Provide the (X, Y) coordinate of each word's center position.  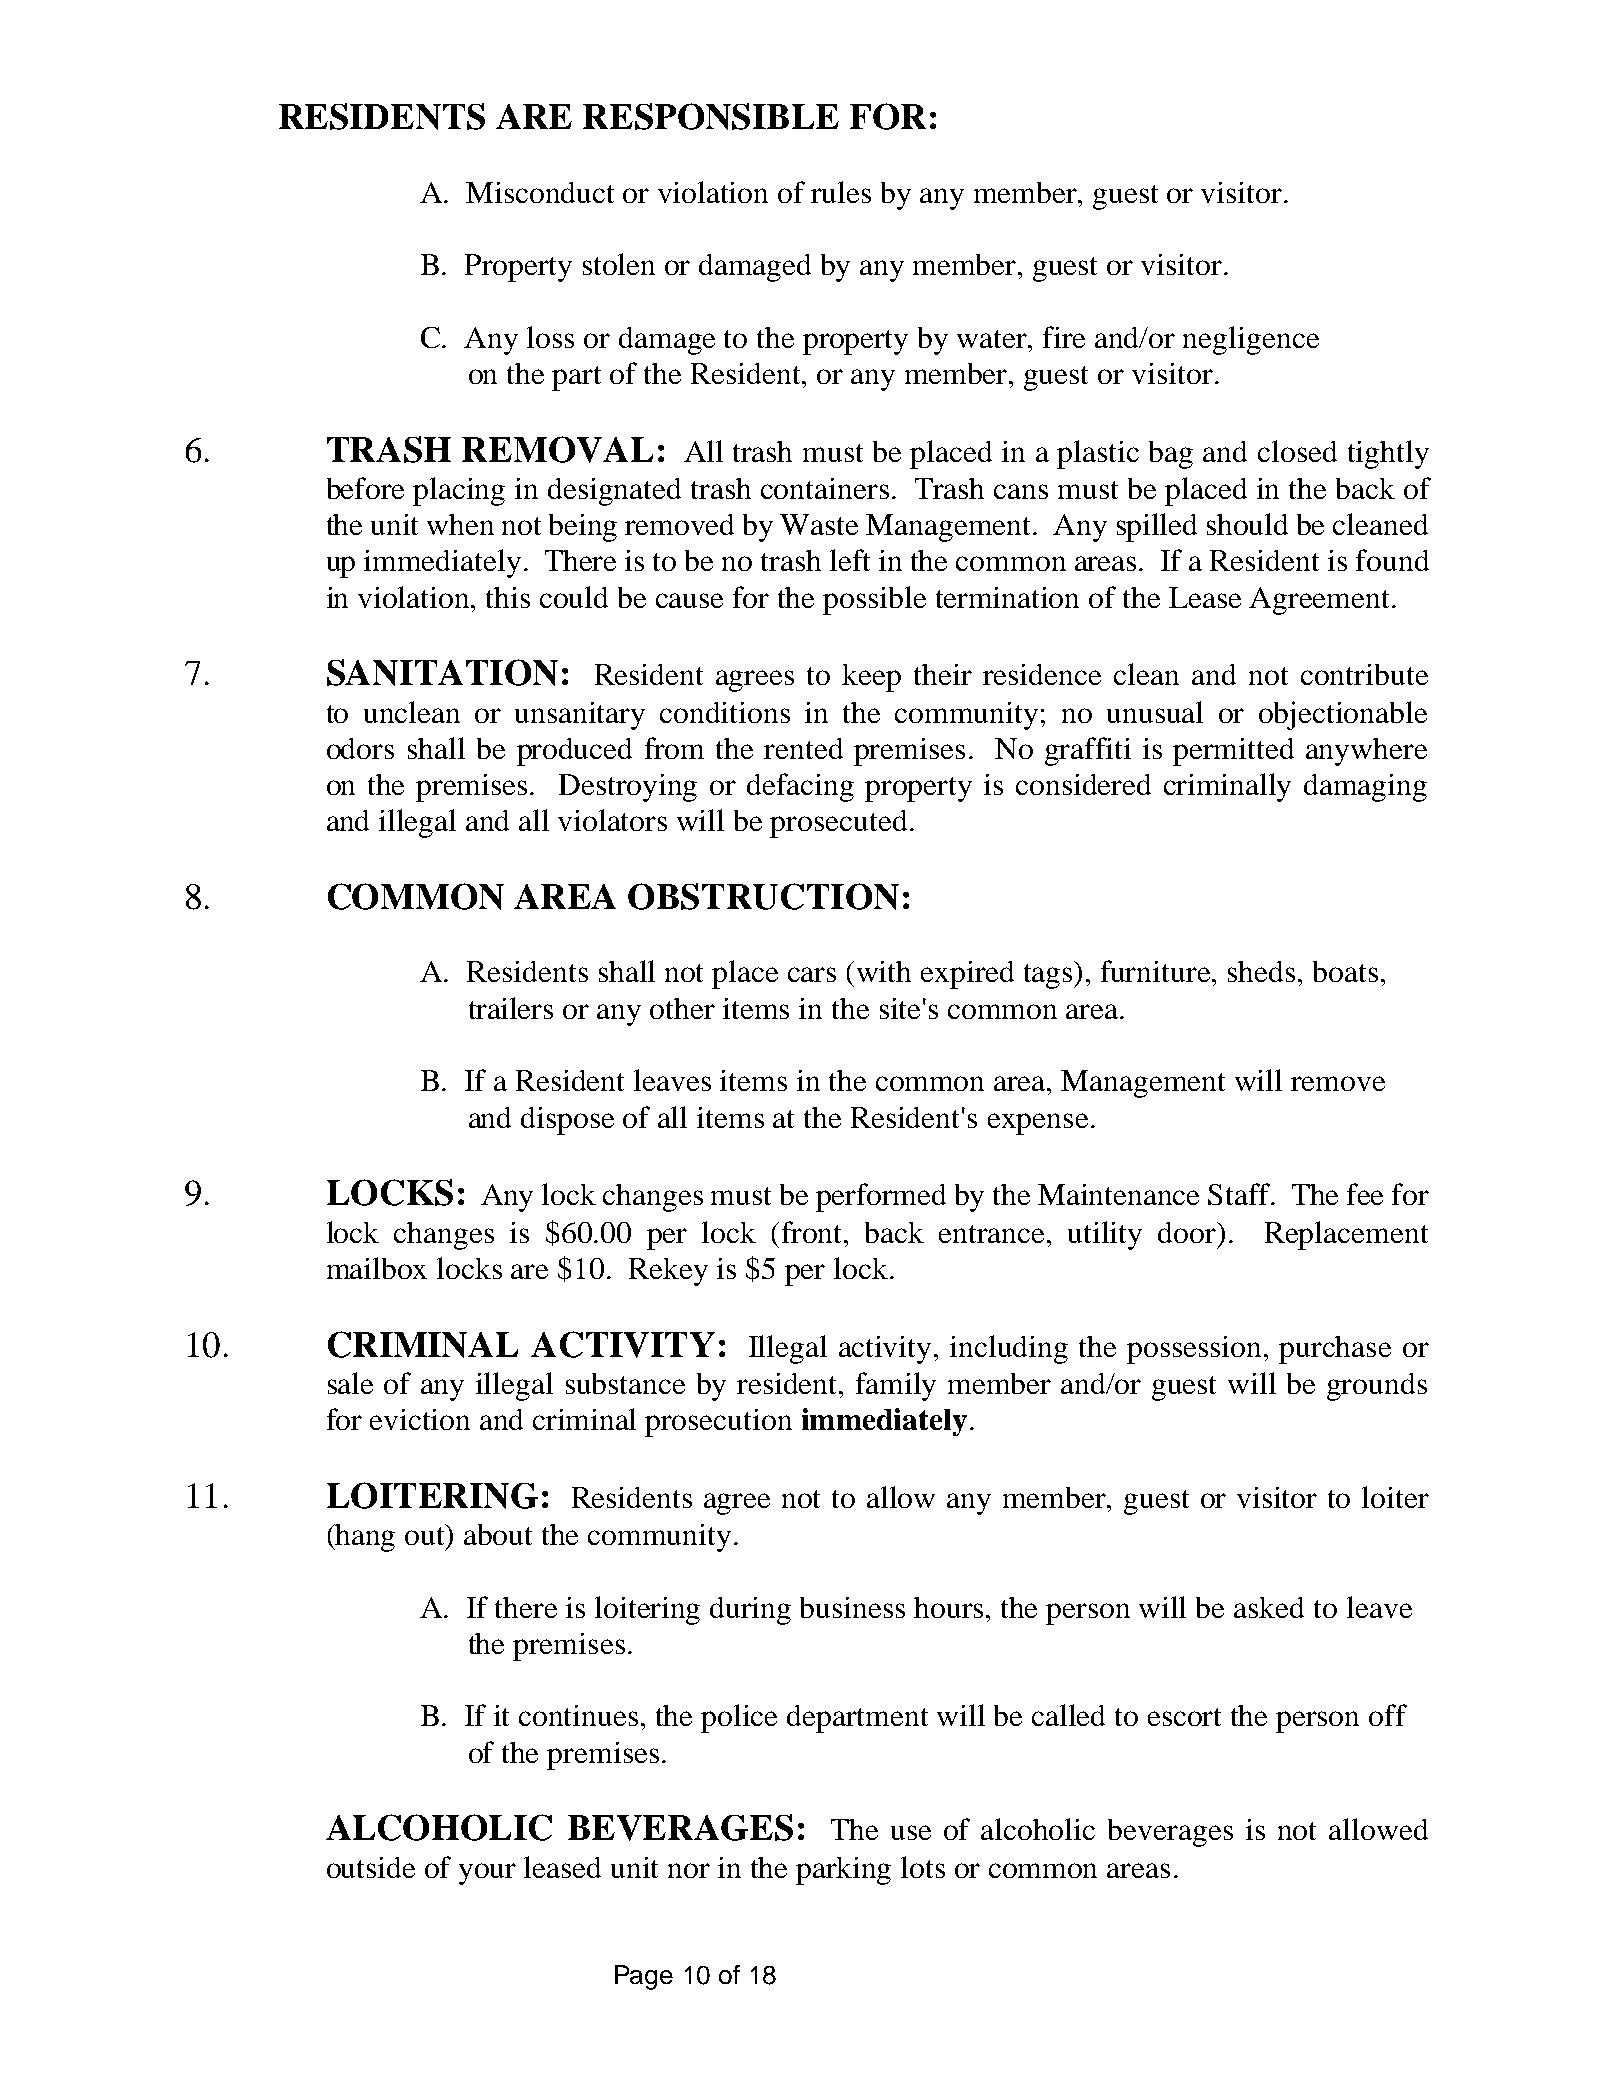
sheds (1261, 971)
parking (843, 1871)
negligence (1251, 340)
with (884, 971)
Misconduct (540, 192)
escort (1184, 1717)
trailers (511, 1008)
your (487, 1874)
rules (841, 192)
